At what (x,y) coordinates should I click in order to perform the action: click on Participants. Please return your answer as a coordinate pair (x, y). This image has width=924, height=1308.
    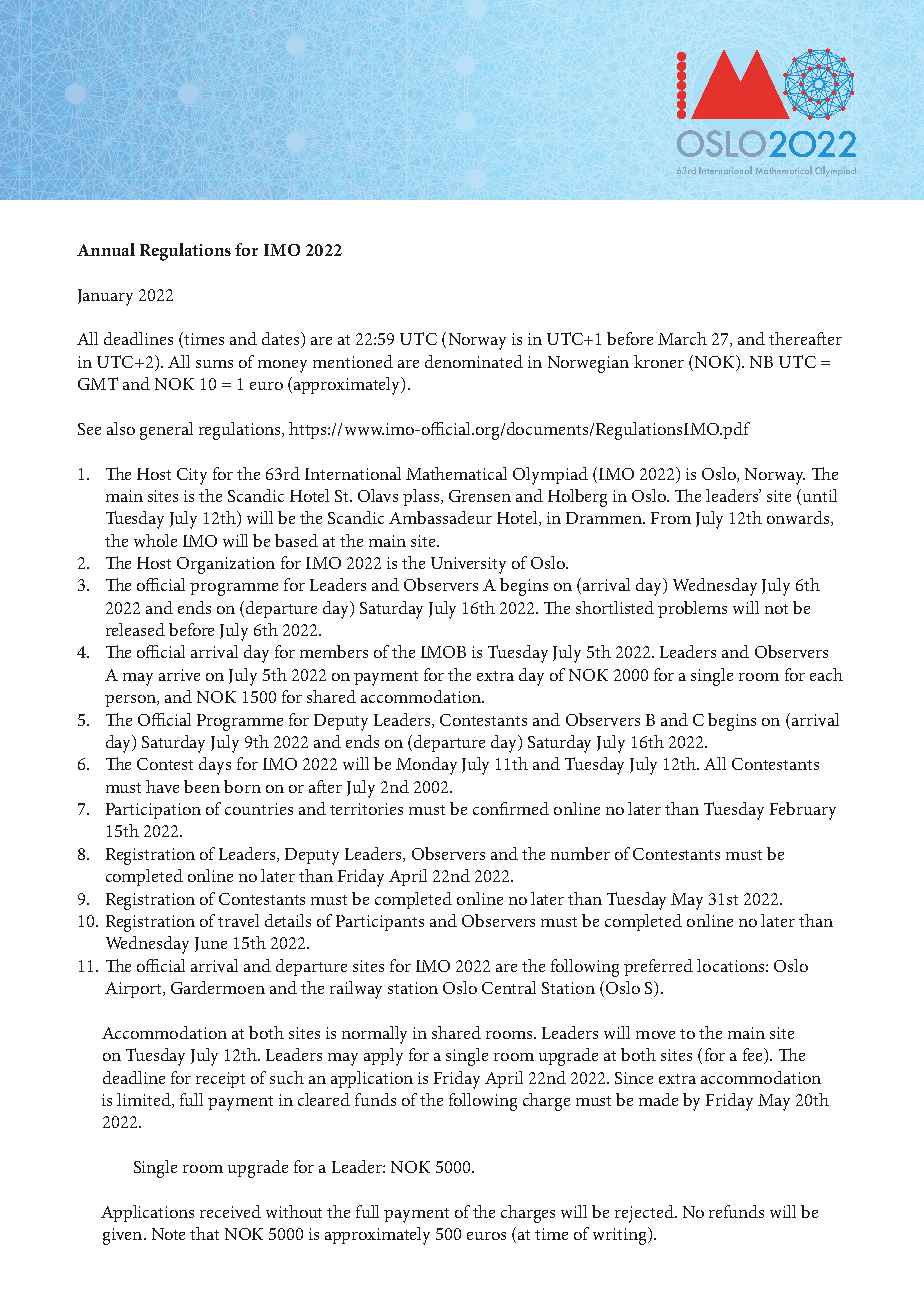
    Looking at the image, I should click on (380, 923).
